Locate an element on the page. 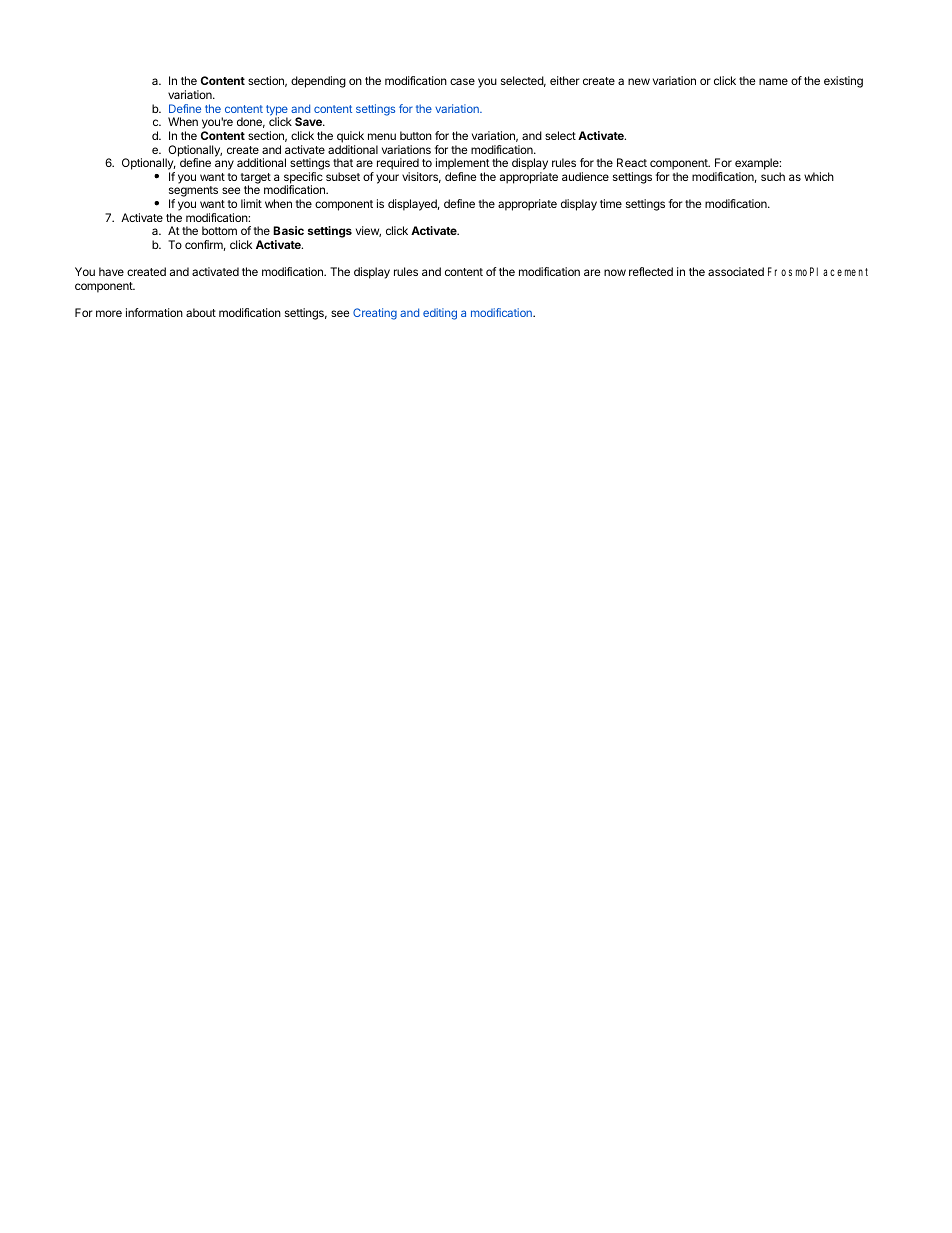  associated is located at coordinates (736, 271).
